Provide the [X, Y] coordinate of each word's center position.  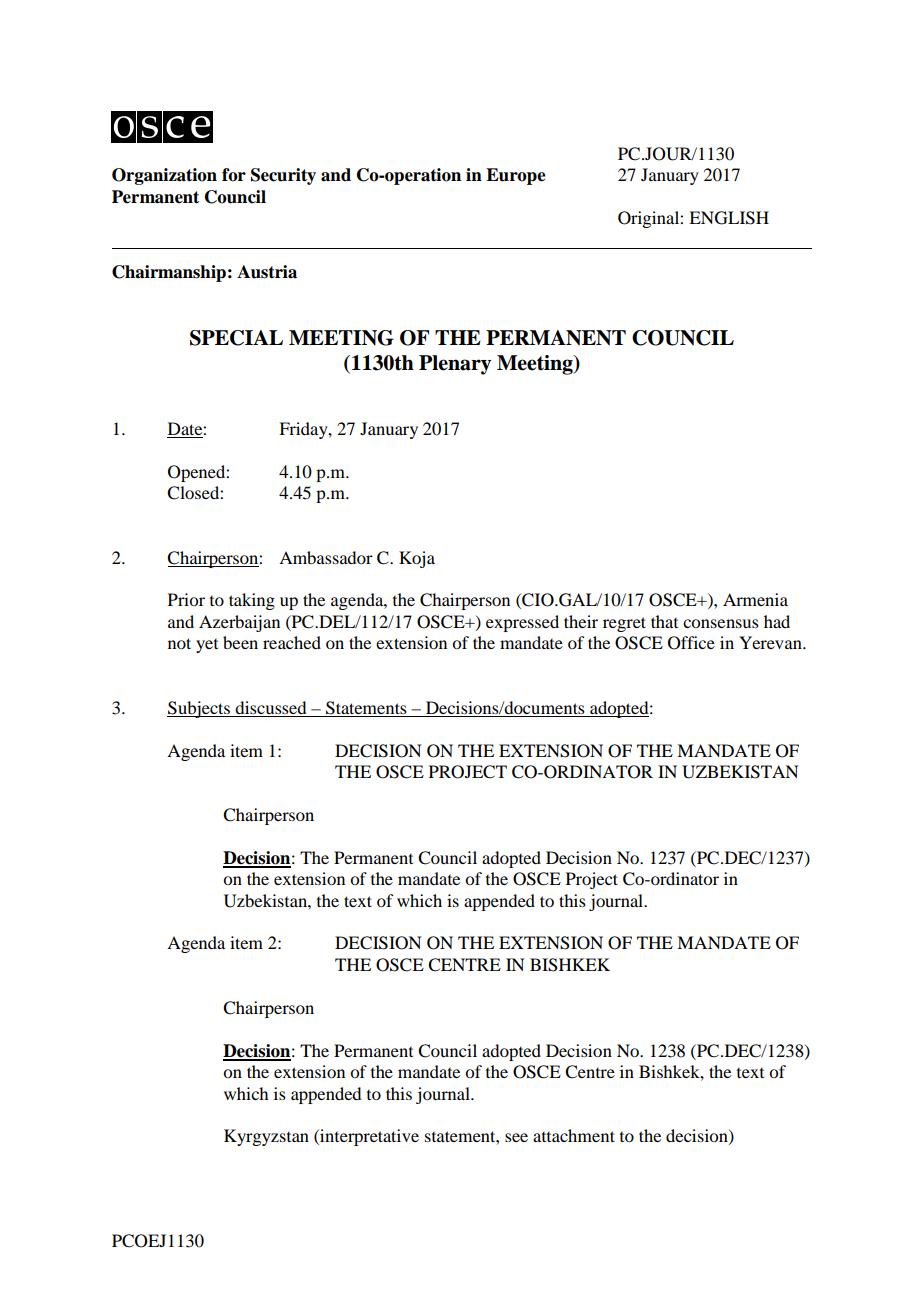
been [240, 642]
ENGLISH [729, 218]
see [516, 1137]
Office [691, 643]
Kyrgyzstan [266, 1137]
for [234, 175]
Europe [516, 176]
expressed [522, 623]
